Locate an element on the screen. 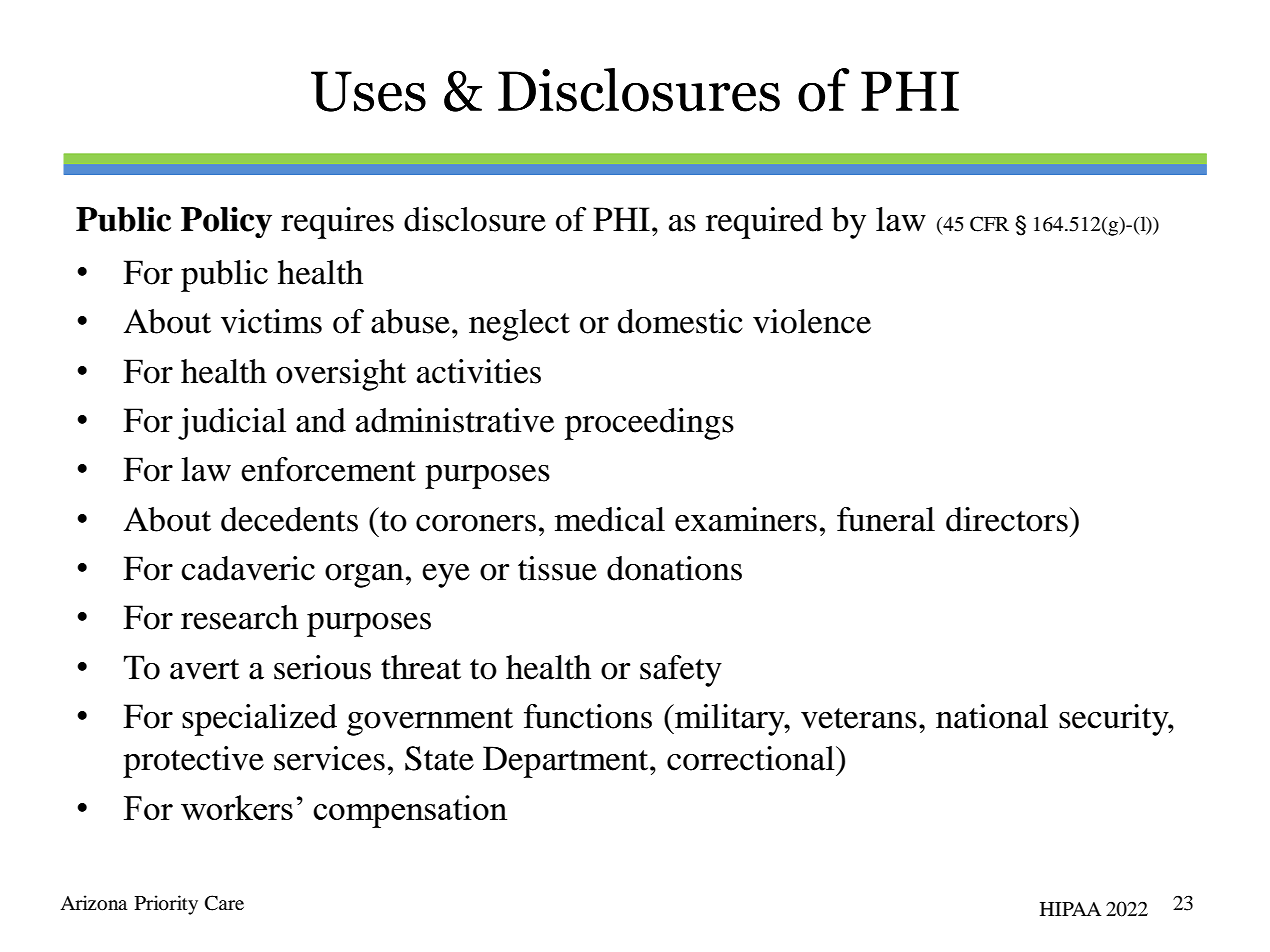 This screenshot has height=952, width=1270. veterans is located at coordinates (859, 718).
